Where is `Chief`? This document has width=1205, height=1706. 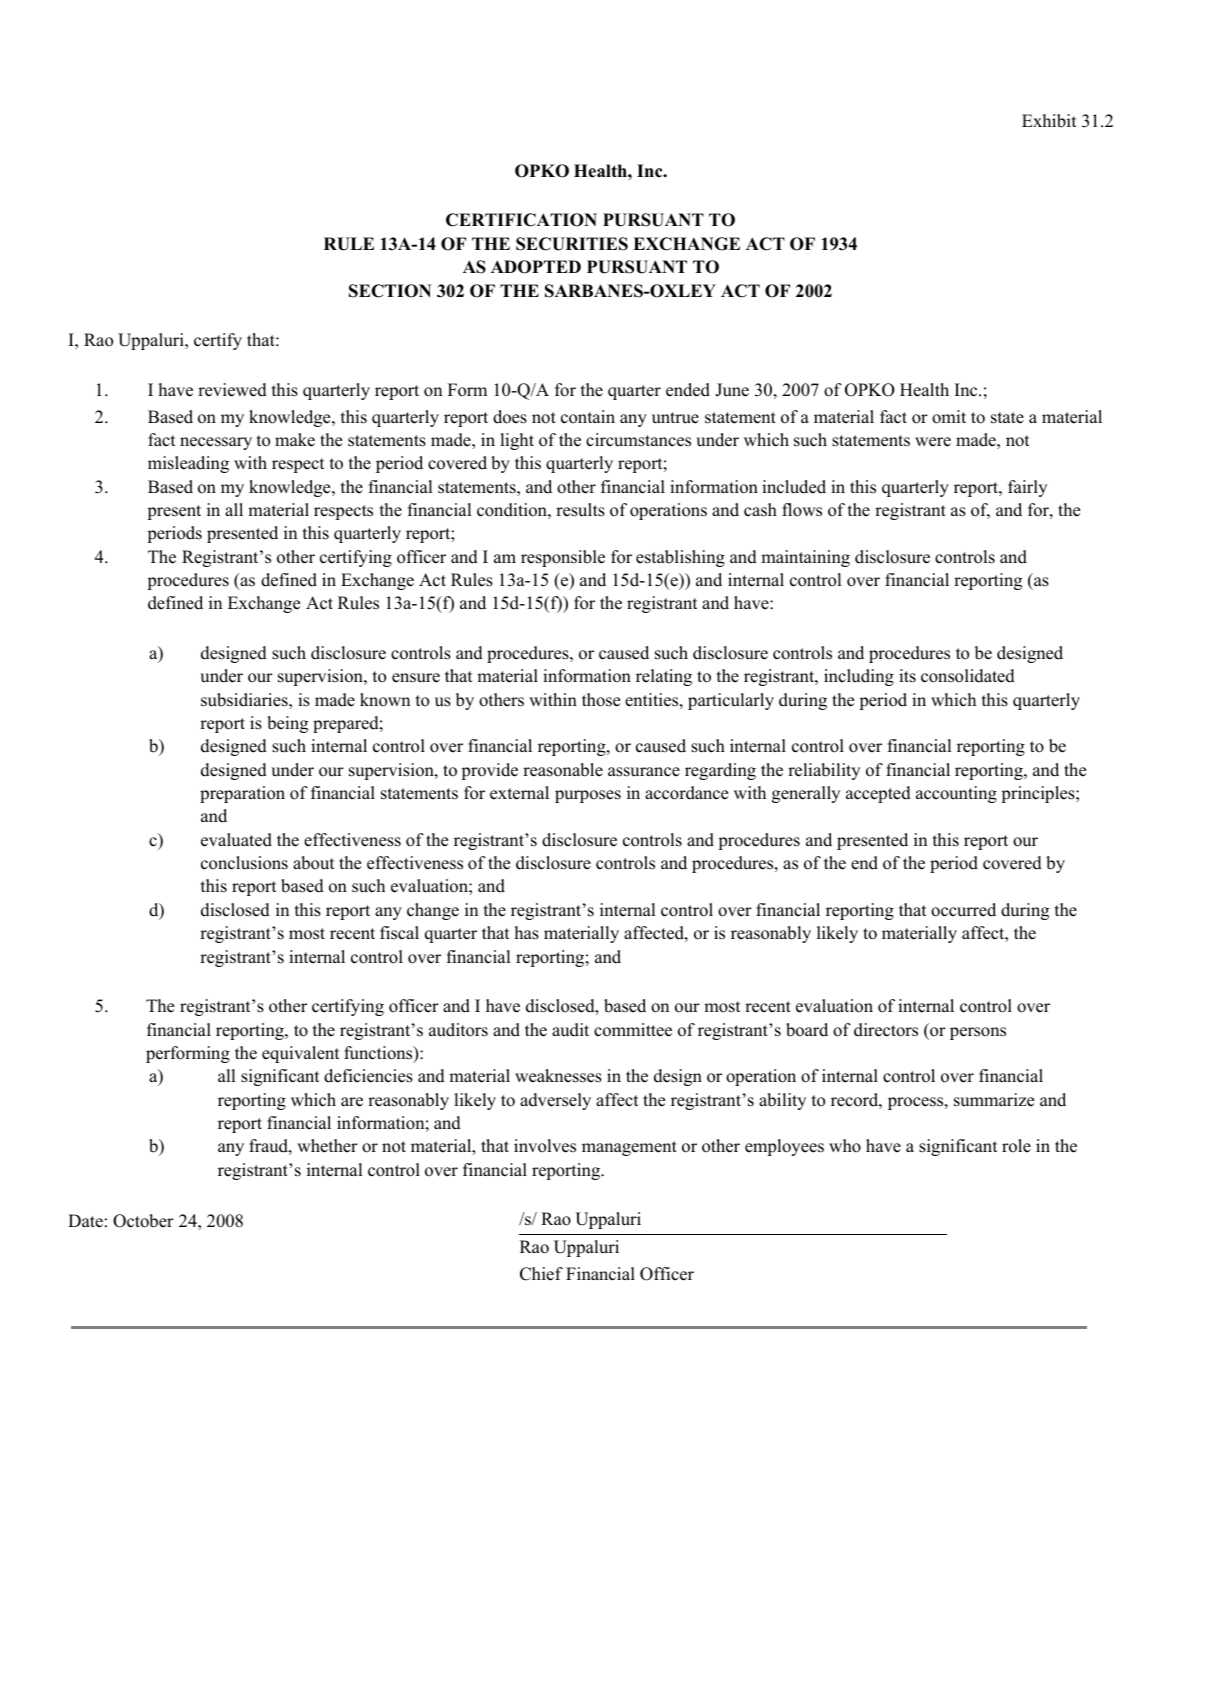
Chief is located at coordinates (541, 1274).
